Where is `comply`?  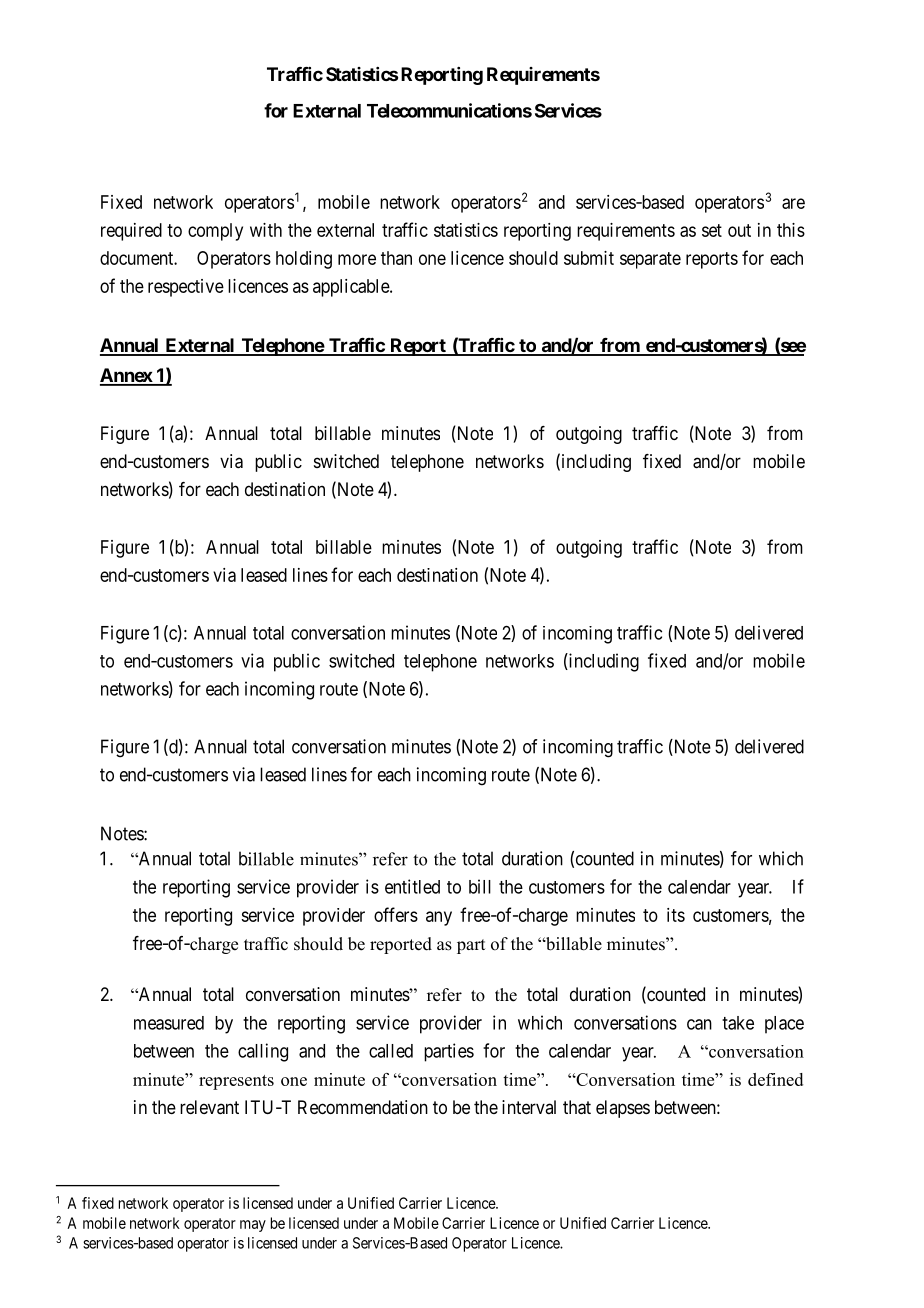
comply is located at coordinates (215, 232).
